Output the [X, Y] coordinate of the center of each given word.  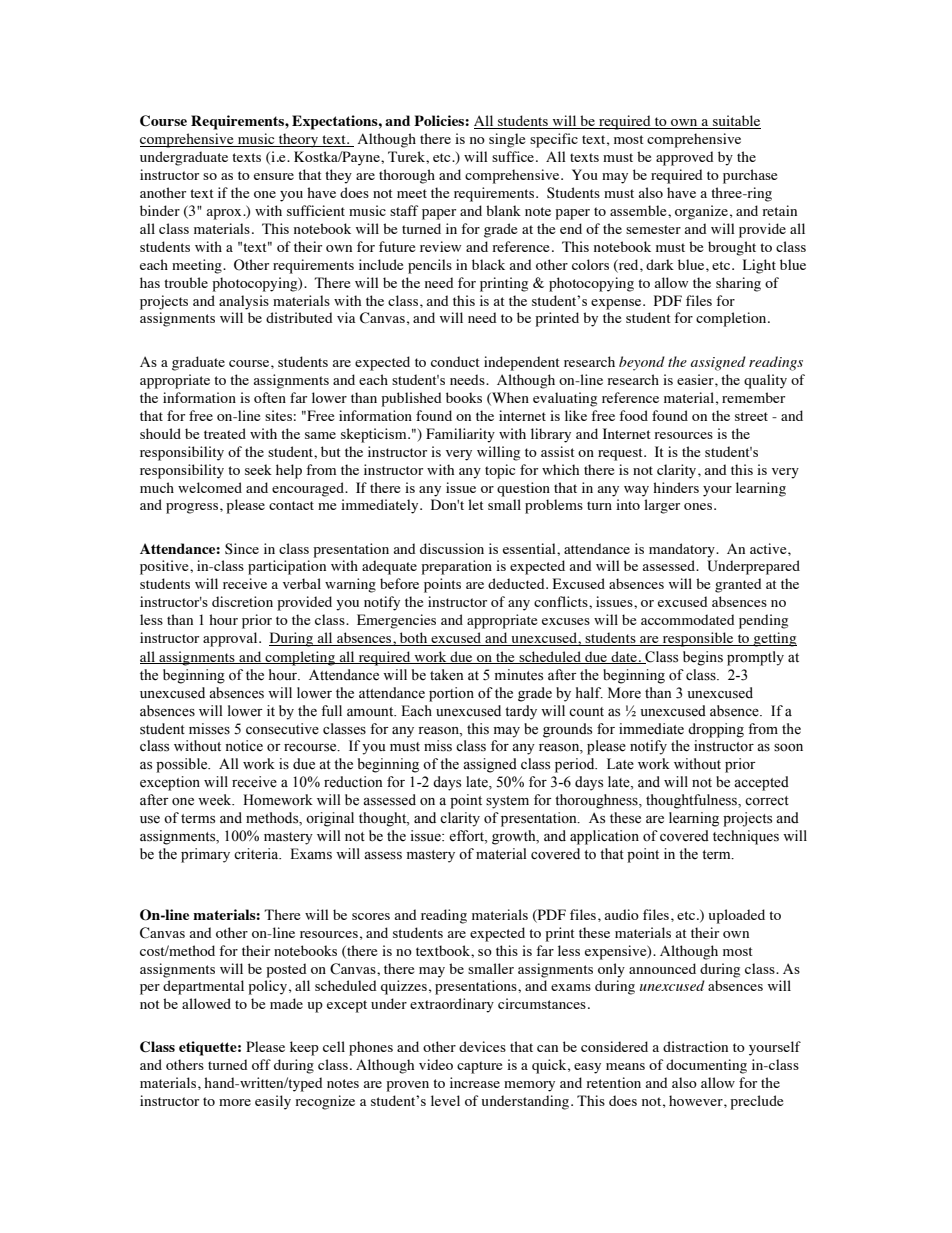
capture [479, 1067]
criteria [257, 854]
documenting [706, 1066]
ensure [274, 176]
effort [467, 837]
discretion [242, 601]
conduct [455, 361]
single [507, 140]
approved [685, 158]
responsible [698, 639]
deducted [517, 583]
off [261, 1064]
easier [696, 379]
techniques [746, 837]
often [270, 397]
